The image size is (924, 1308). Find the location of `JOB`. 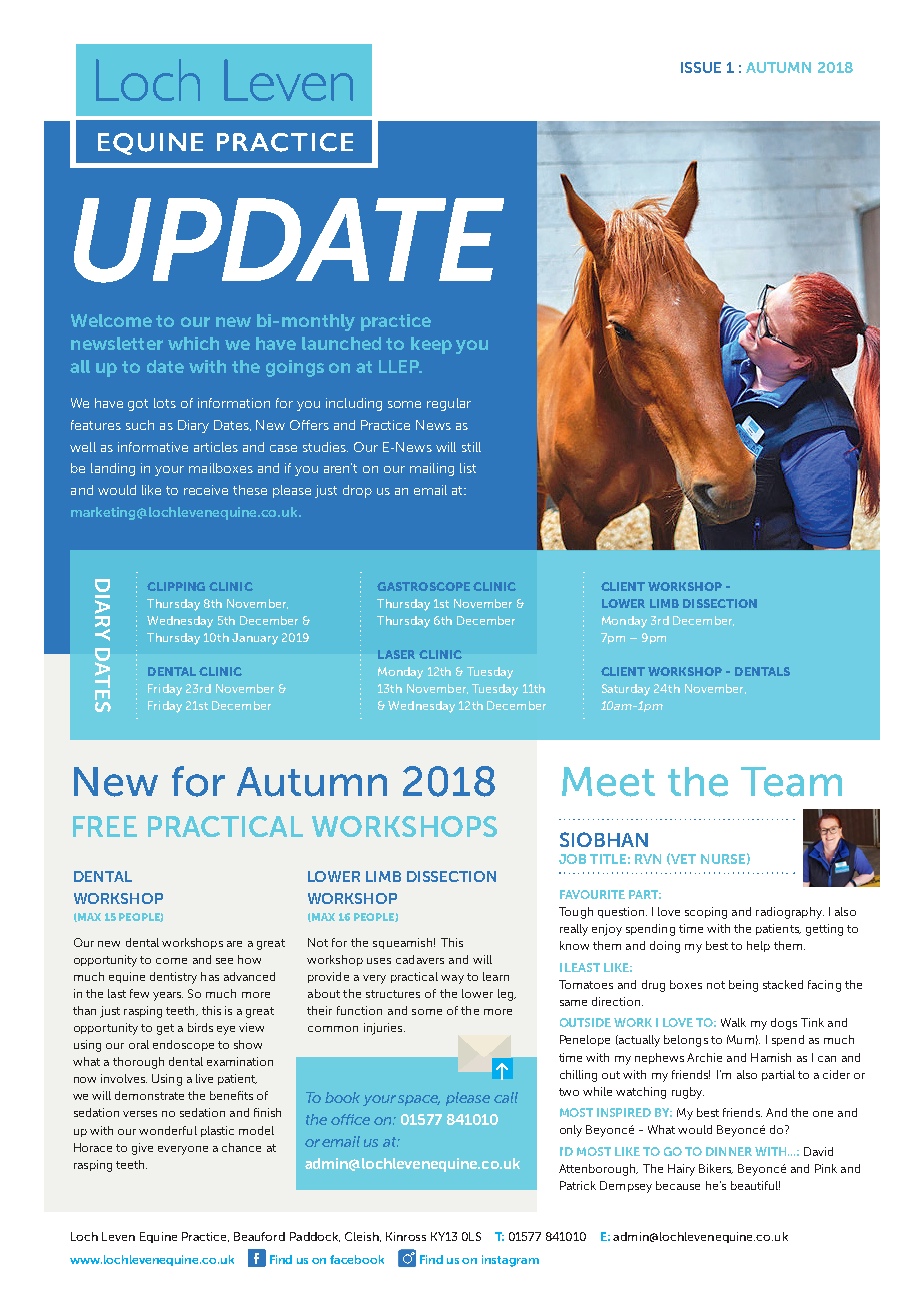

JOB is located at coordinates (572, 859).
